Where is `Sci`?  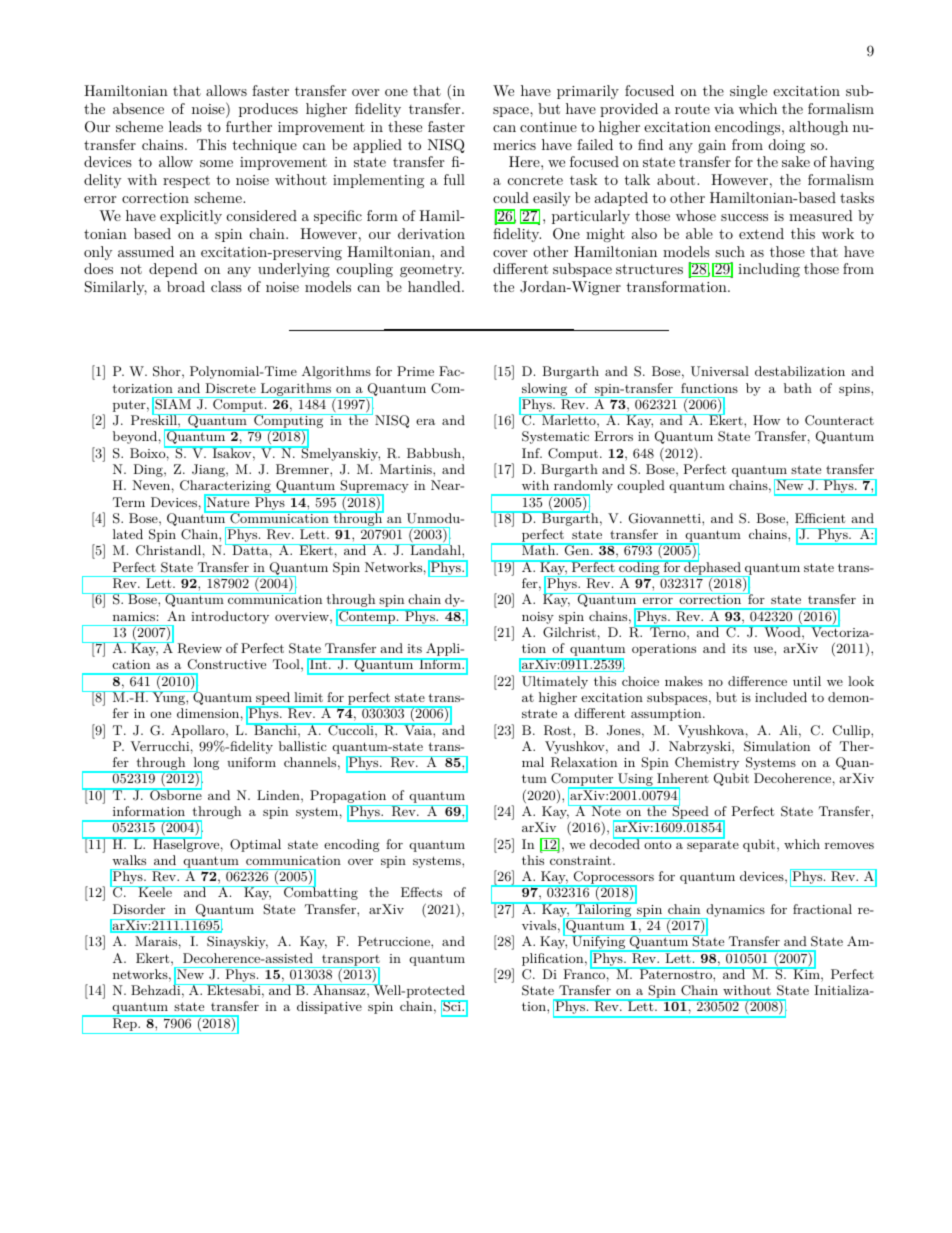
Sci is located at coordinates (451, 1006).
